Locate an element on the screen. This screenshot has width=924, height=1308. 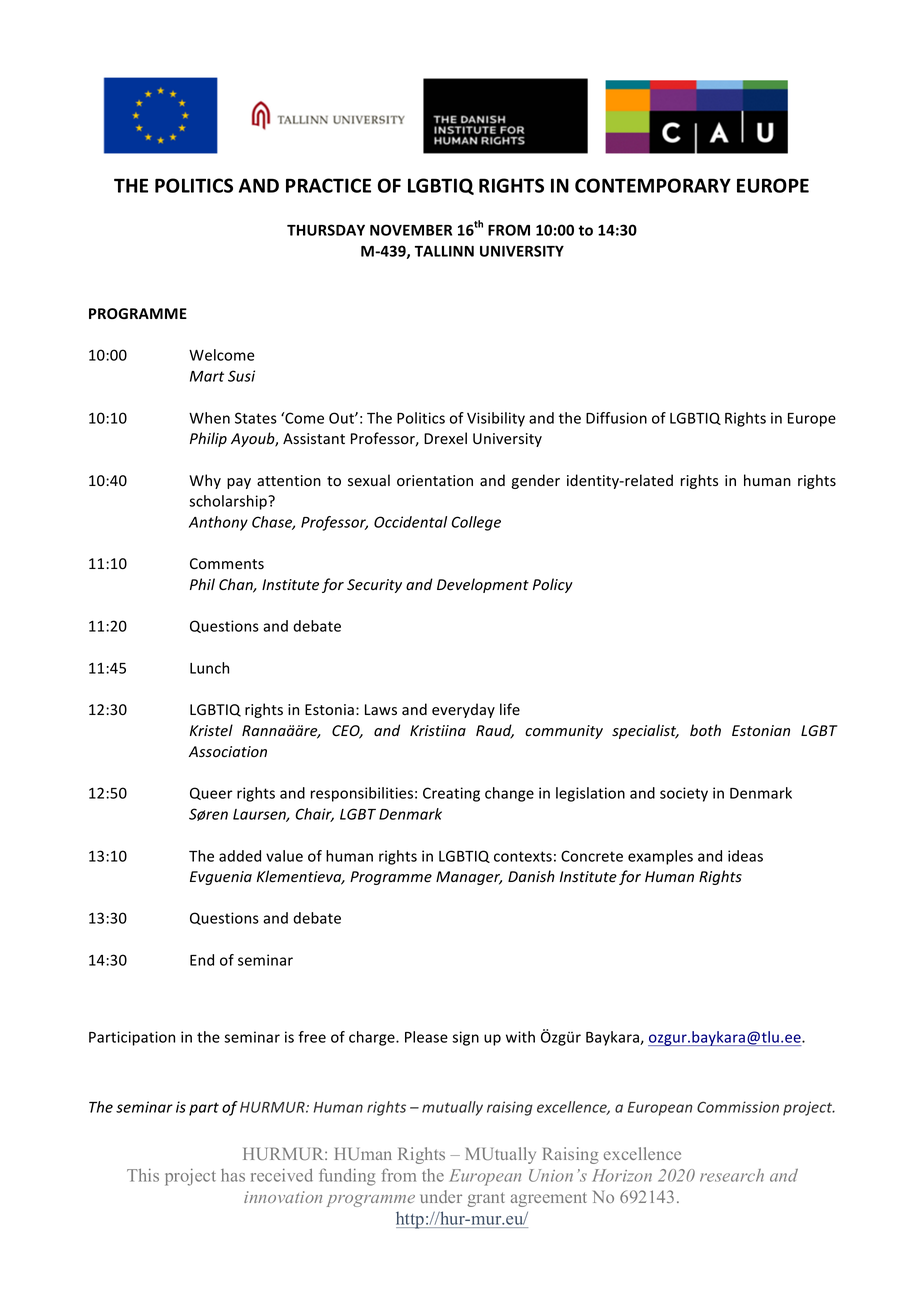
Lunch is located at coordinates (209, 668).
